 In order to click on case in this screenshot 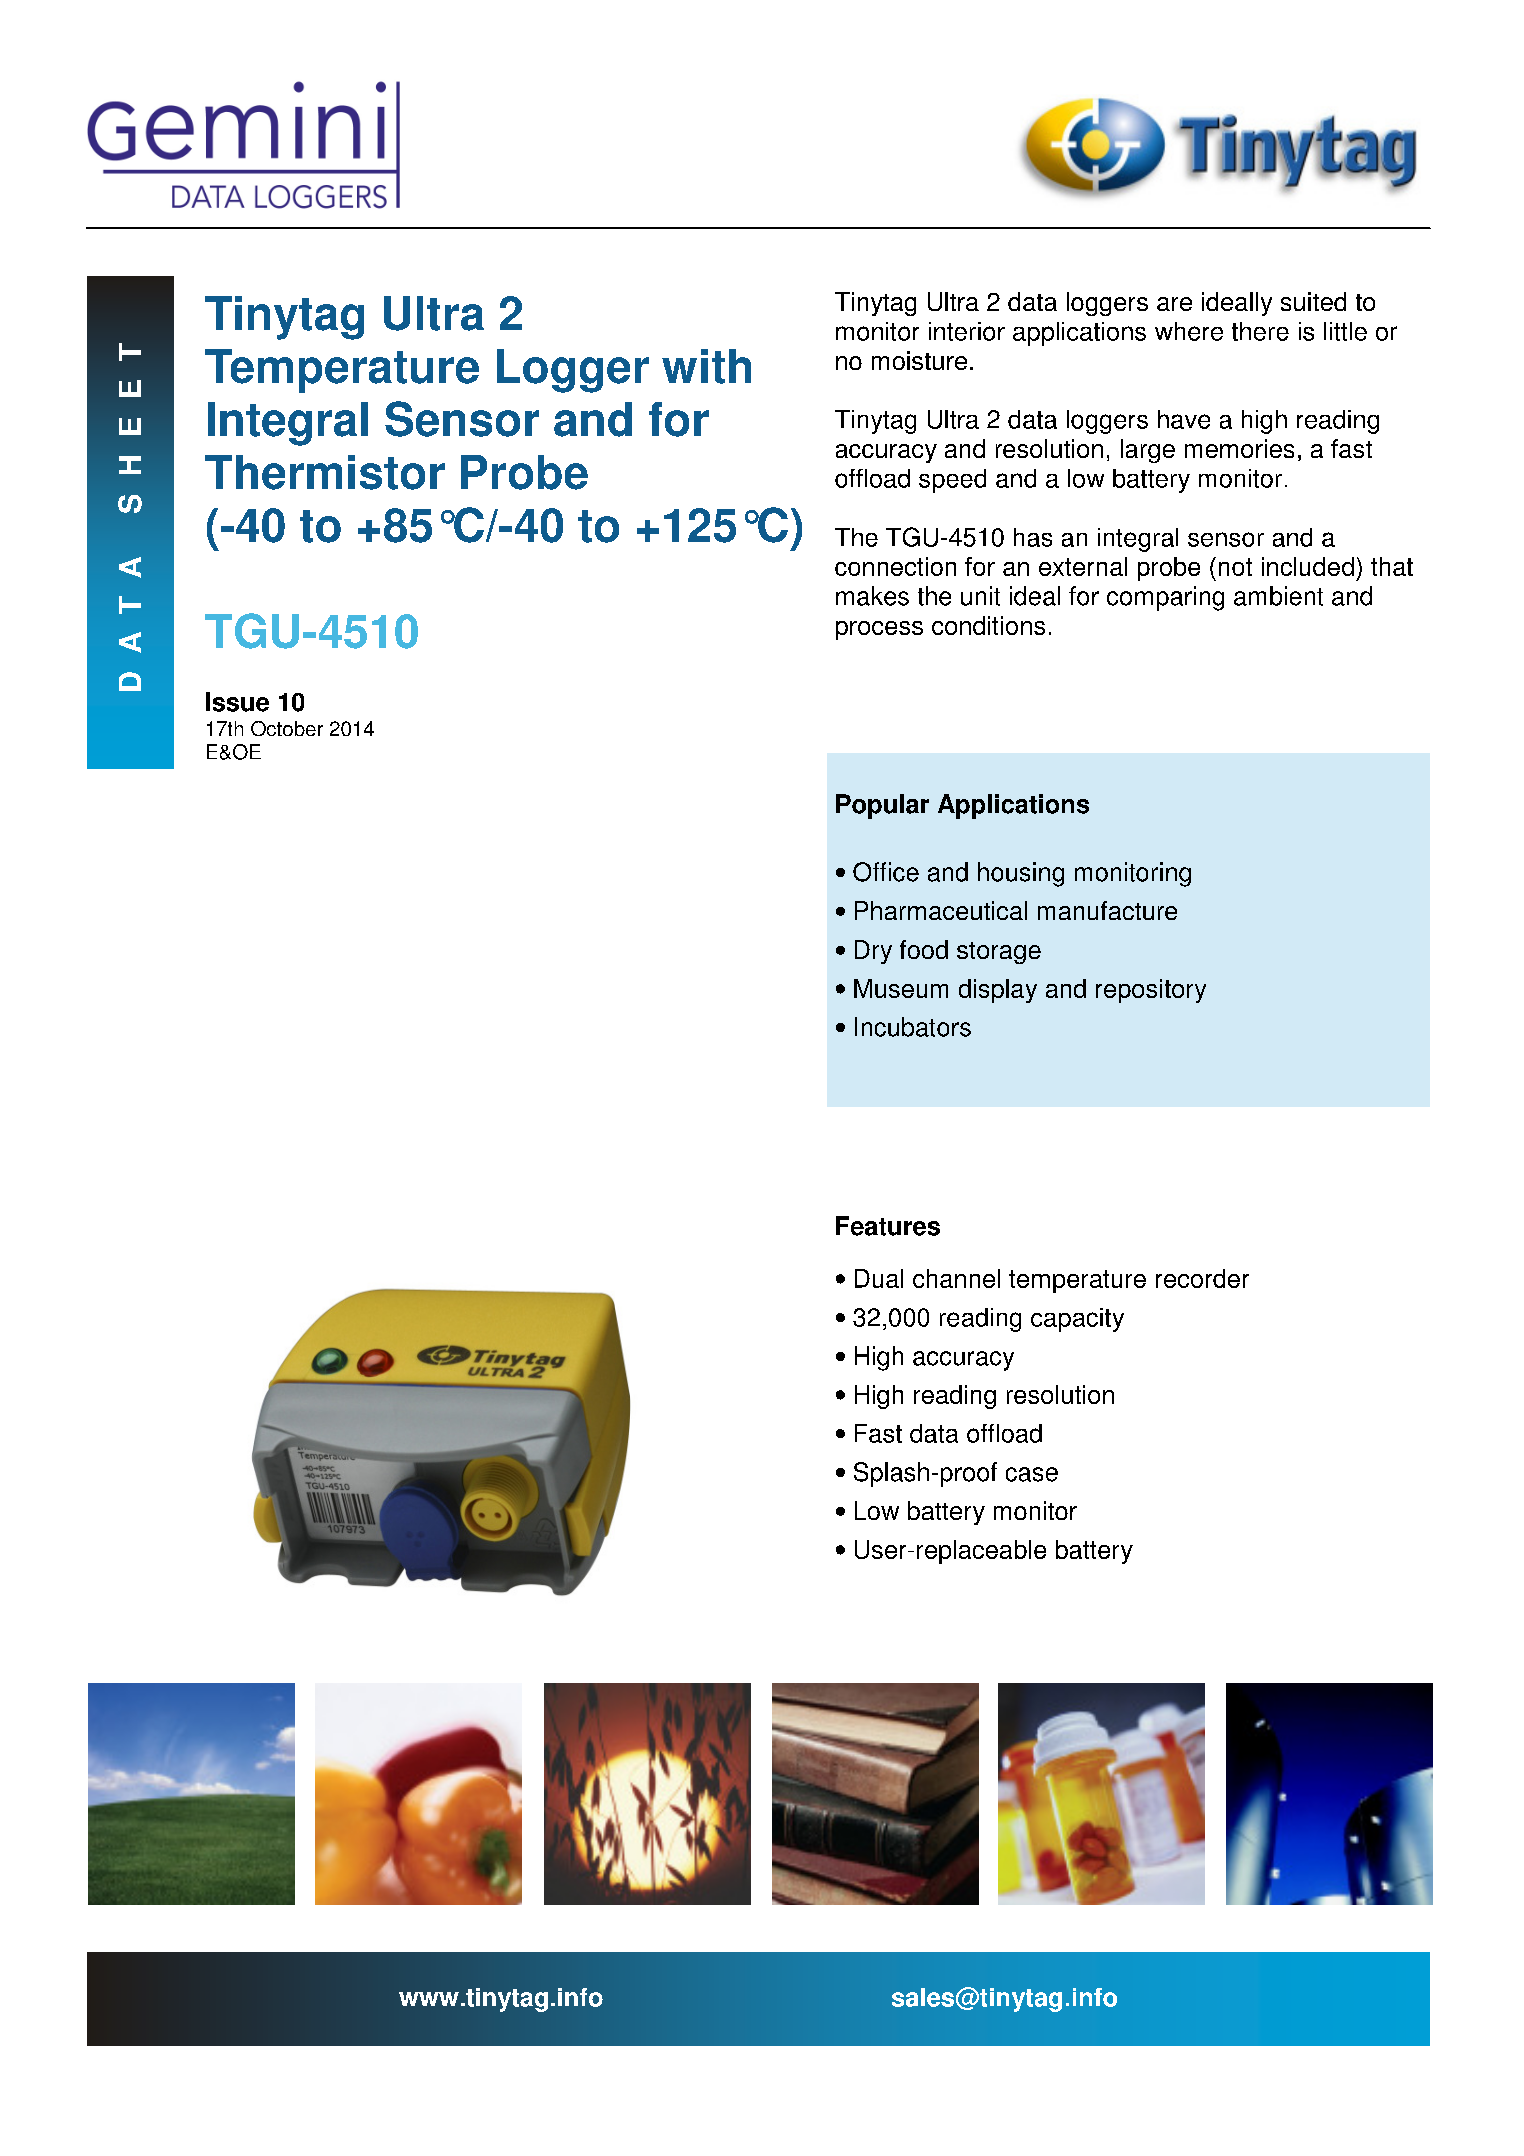, I will do `click(1032, 1474)`.
